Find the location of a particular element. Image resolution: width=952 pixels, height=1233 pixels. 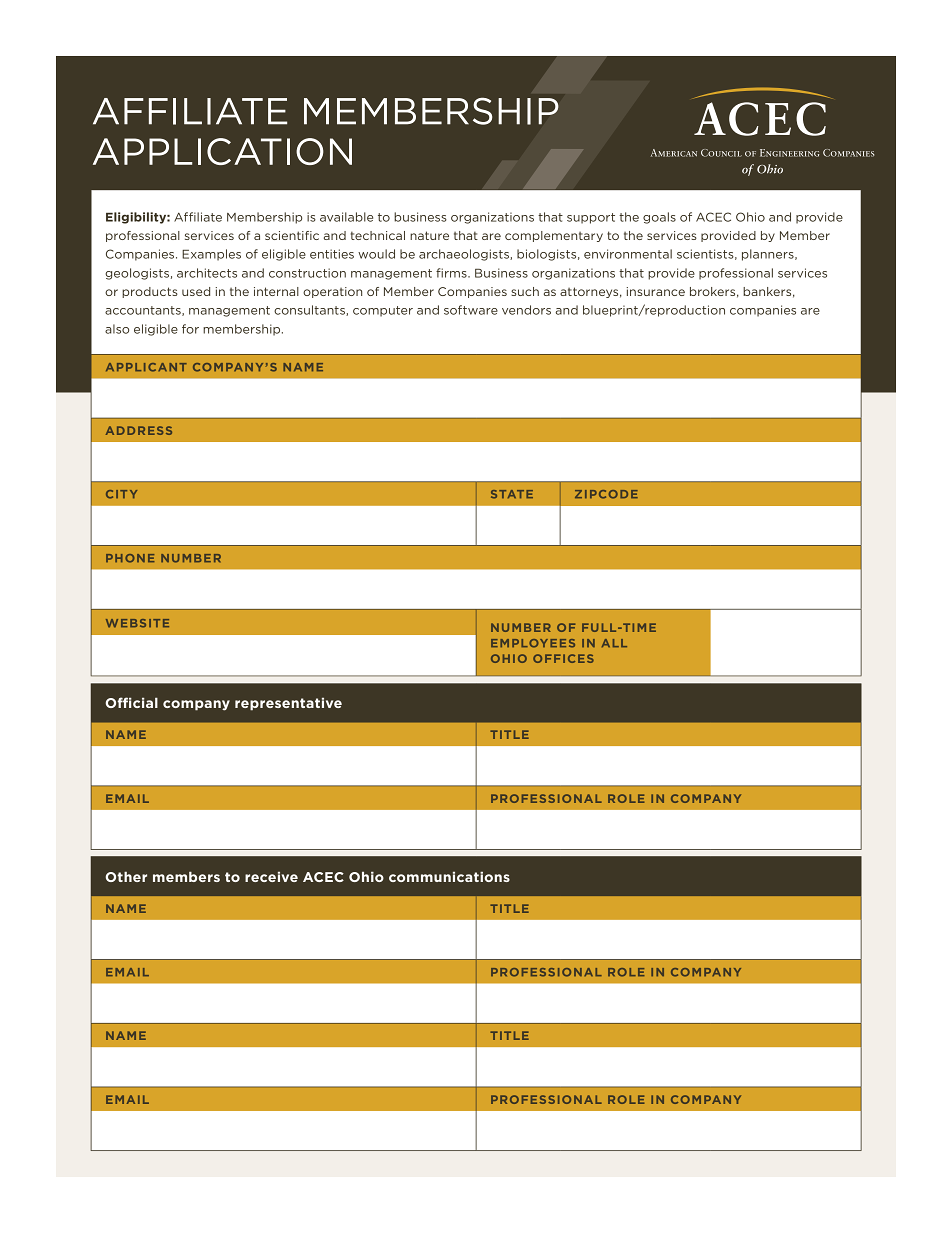

vendors is located at coordinates (526, 310).
